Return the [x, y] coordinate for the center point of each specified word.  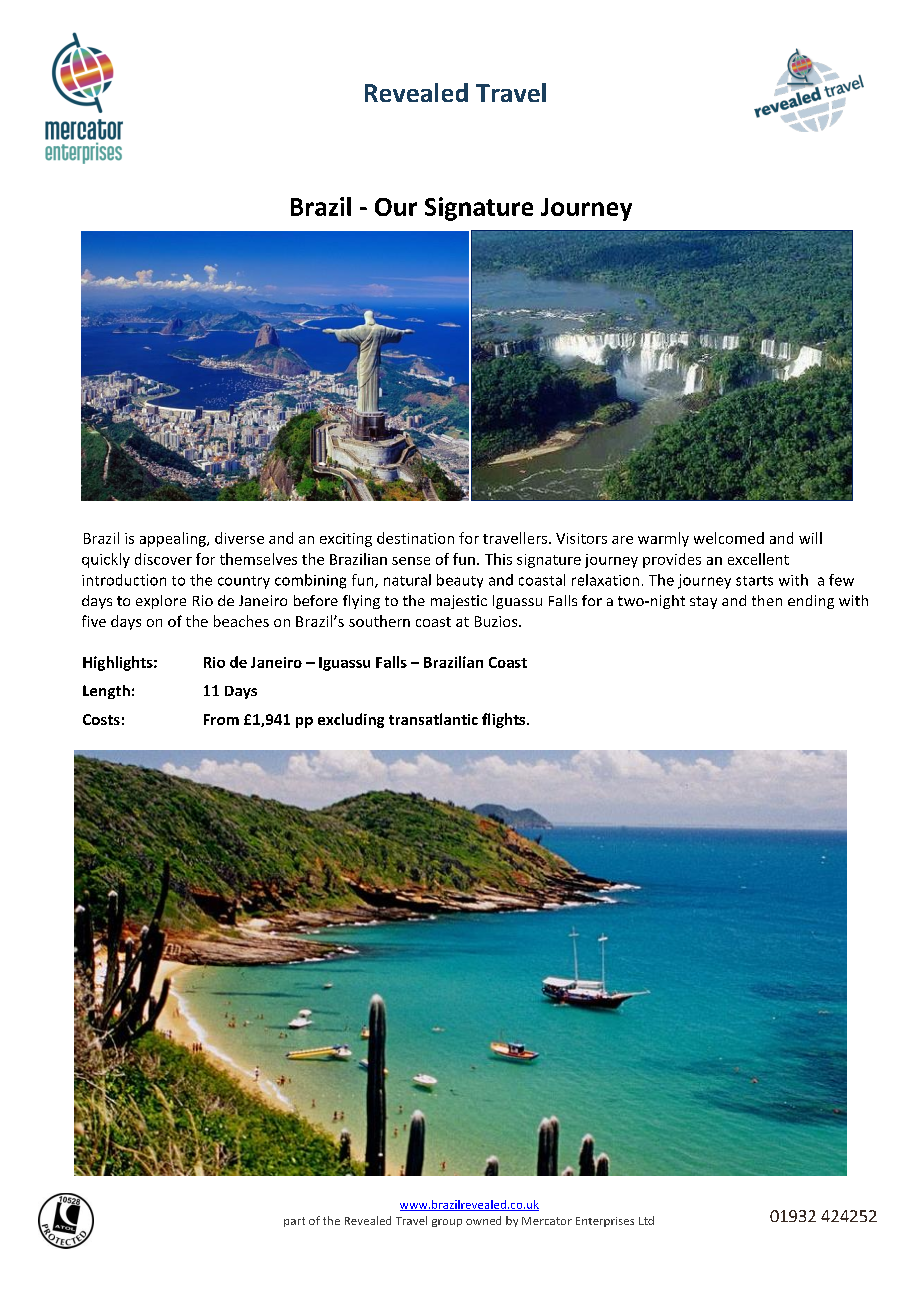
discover [163, 559]
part [294, 1222]
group [447, 1223]
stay [703, 602]
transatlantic [433, 719]
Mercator [547, 1221]
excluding [351, 720]
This [498, 559]
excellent [758, 559]
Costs [101, 719]
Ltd [646, 1220]
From [221, 719]
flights [505, 720]
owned [483, 1220]
